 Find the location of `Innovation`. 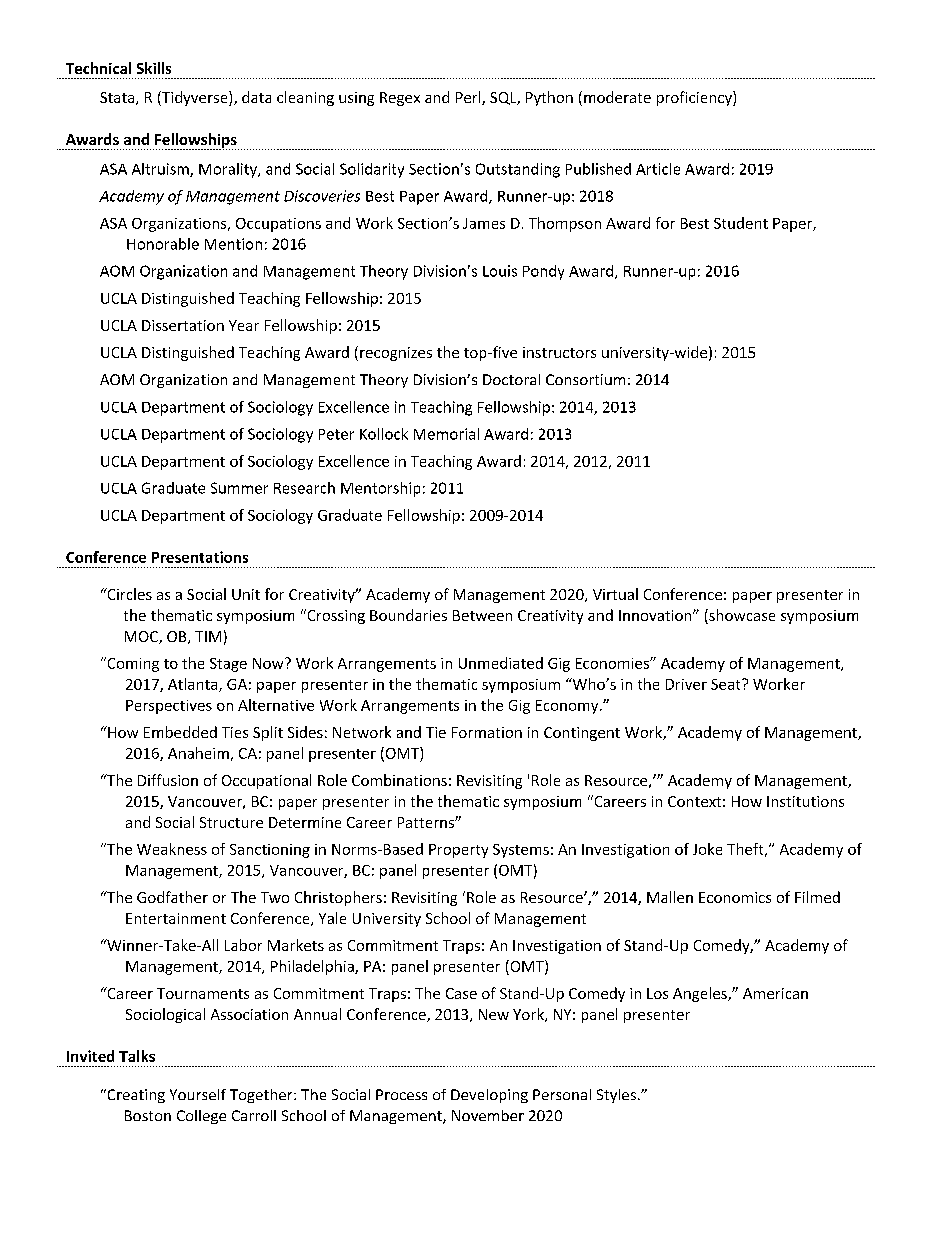

Innovation is located at coordinates (656, 615).
